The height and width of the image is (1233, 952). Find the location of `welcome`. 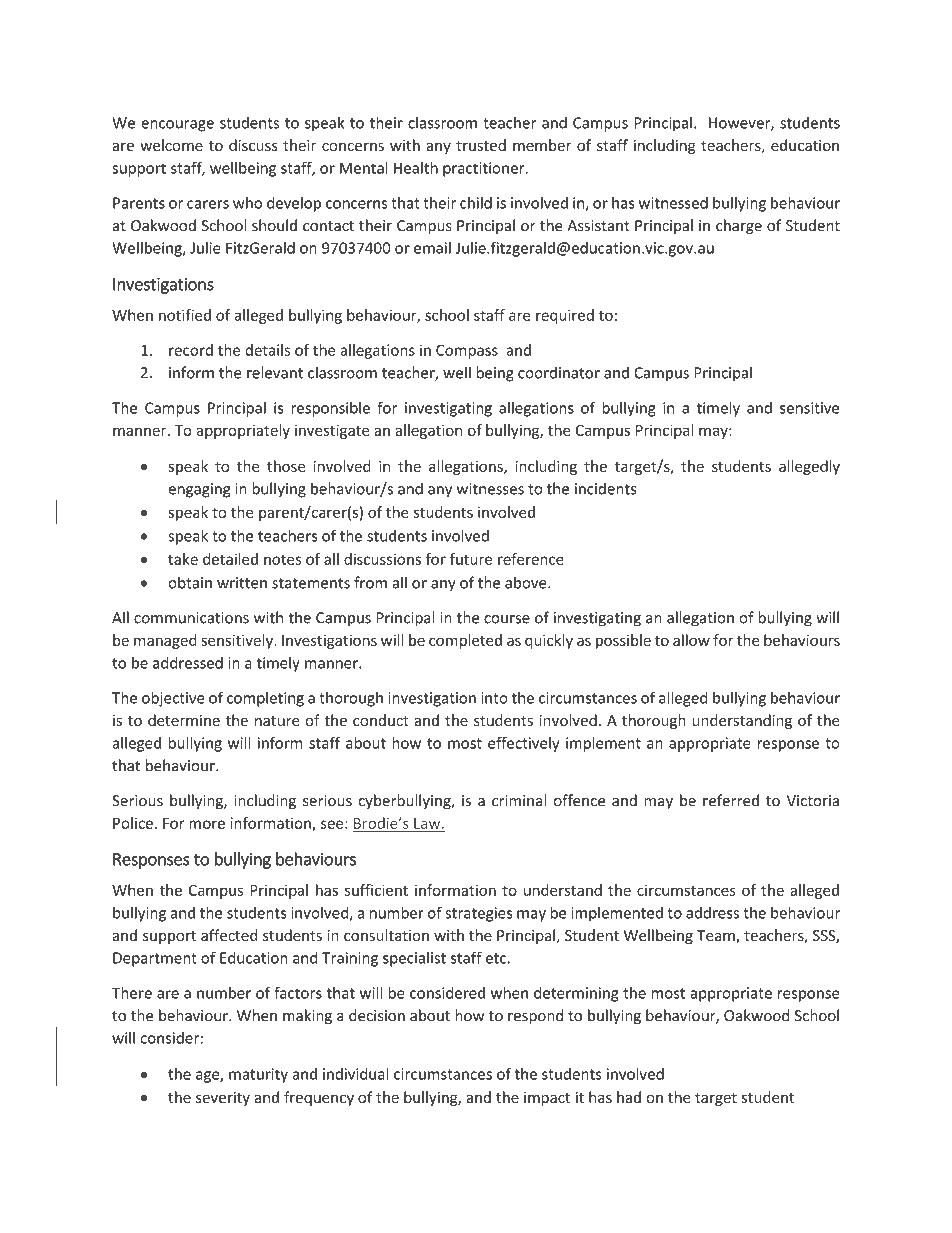

welcome is located at coordinates (171, 145).
